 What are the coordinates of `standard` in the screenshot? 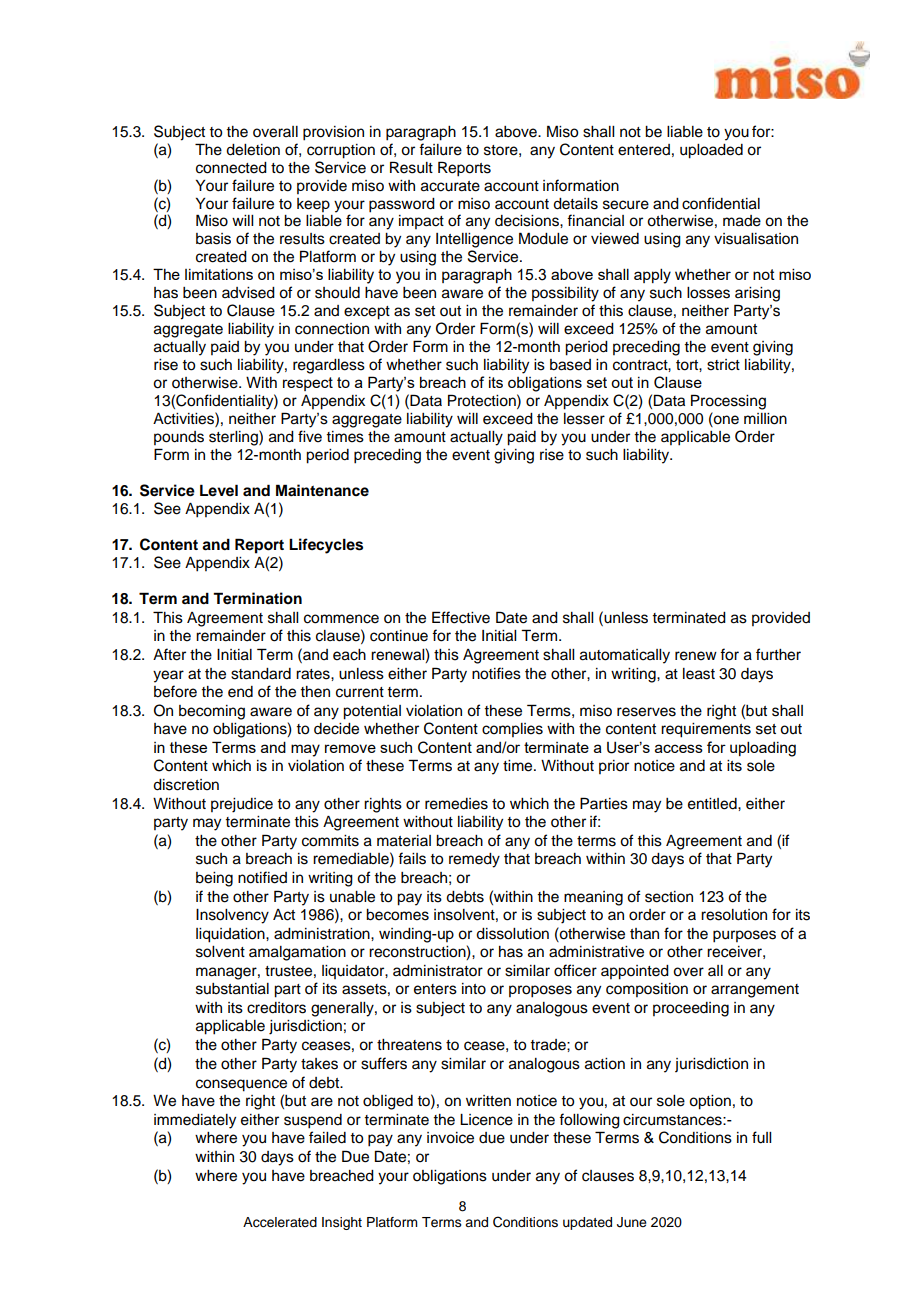 It's located at (261, 674).
